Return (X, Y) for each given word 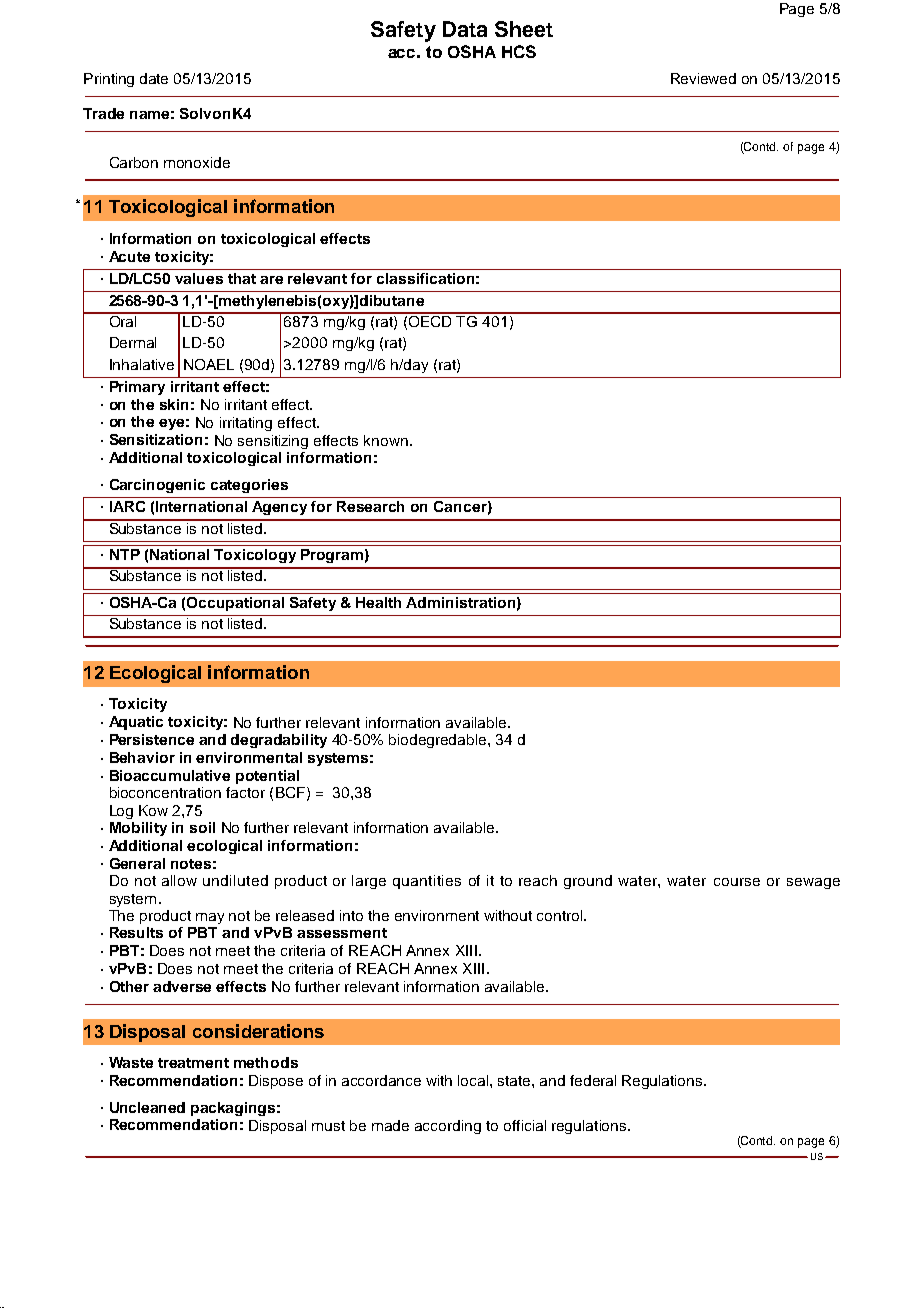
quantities (427, 882)
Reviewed (703, 78)
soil (202, 827)
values (199, 278)
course (737, 882)
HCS (519, 51)
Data (465, 29)
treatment (193, 1063)
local (474, 1080)
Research (370, 506)
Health (378, 602)
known (386, 440)
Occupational (235, 604)
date (154, 78)
